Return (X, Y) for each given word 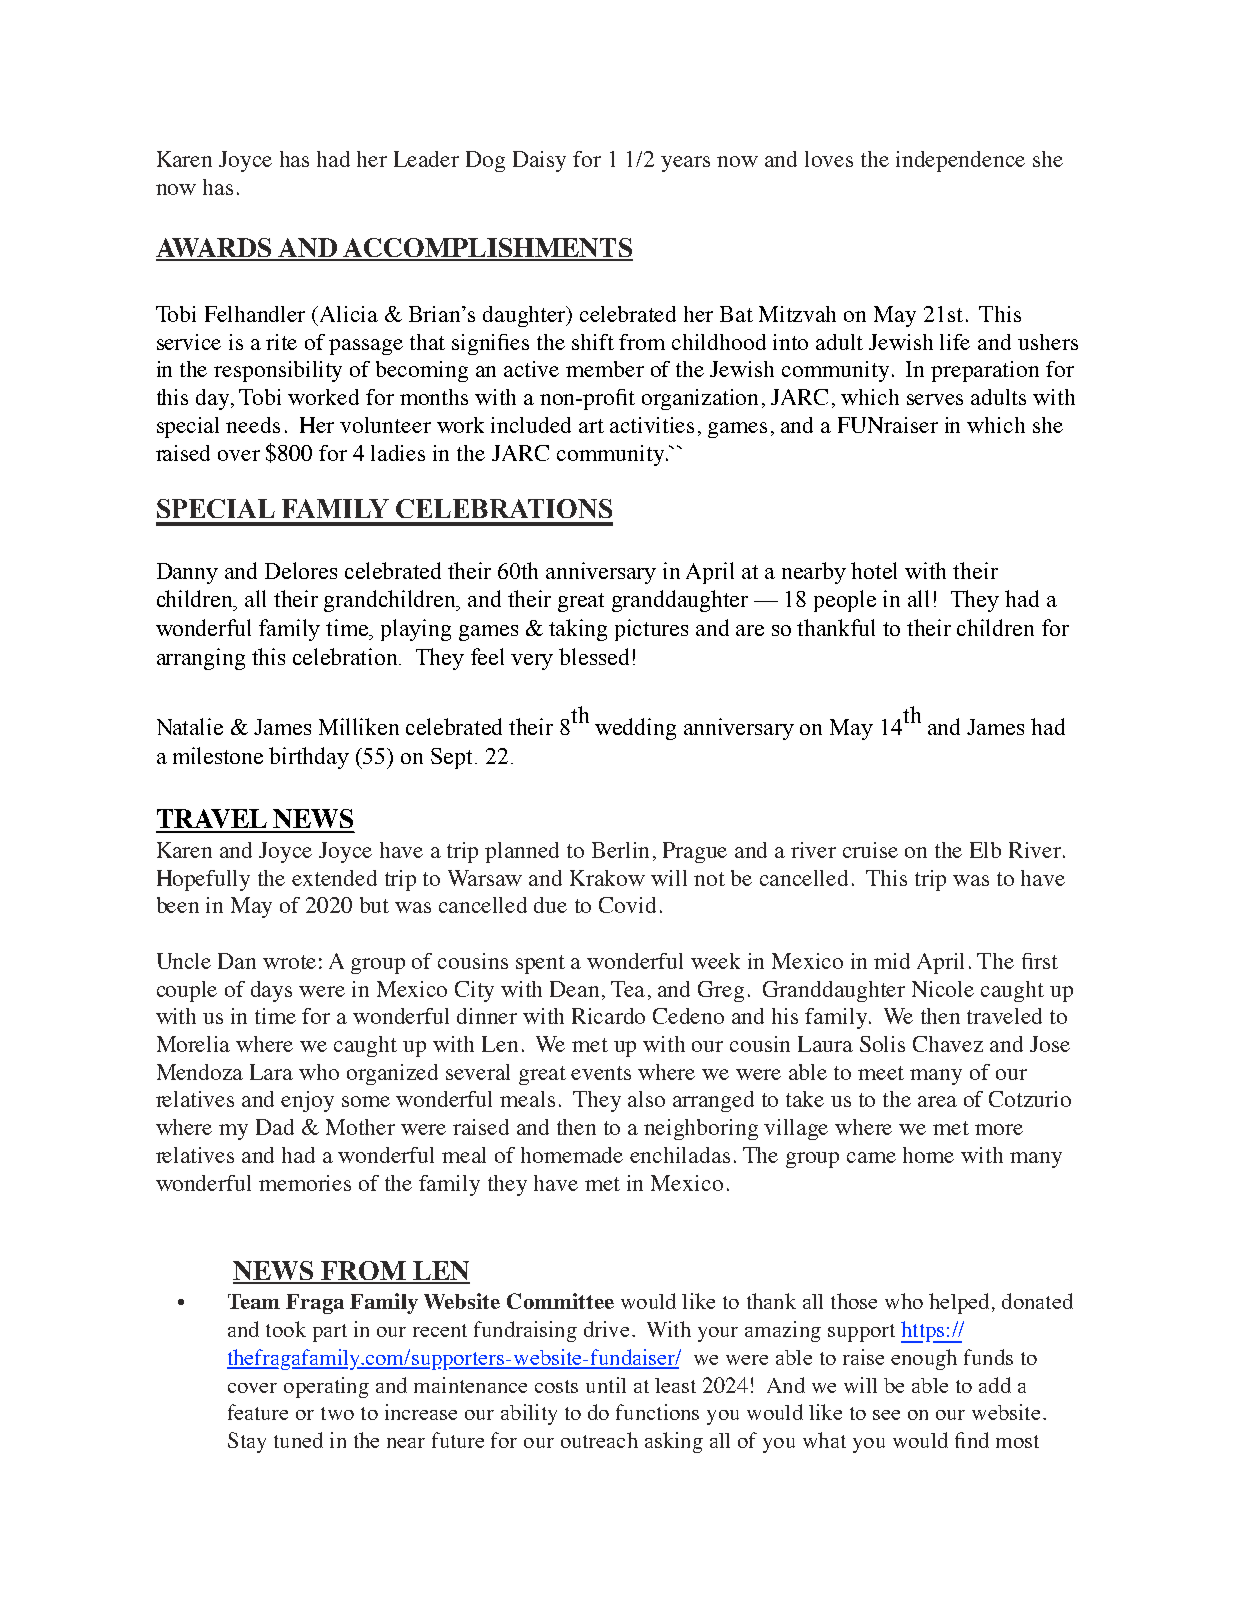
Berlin (620, 850)
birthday (309, 758)
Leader (426, 159)
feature (258, 1412)
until (606, 1385)
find (972, 1440)
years (685, 164)
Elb (985, 850)
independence (960, 161)
